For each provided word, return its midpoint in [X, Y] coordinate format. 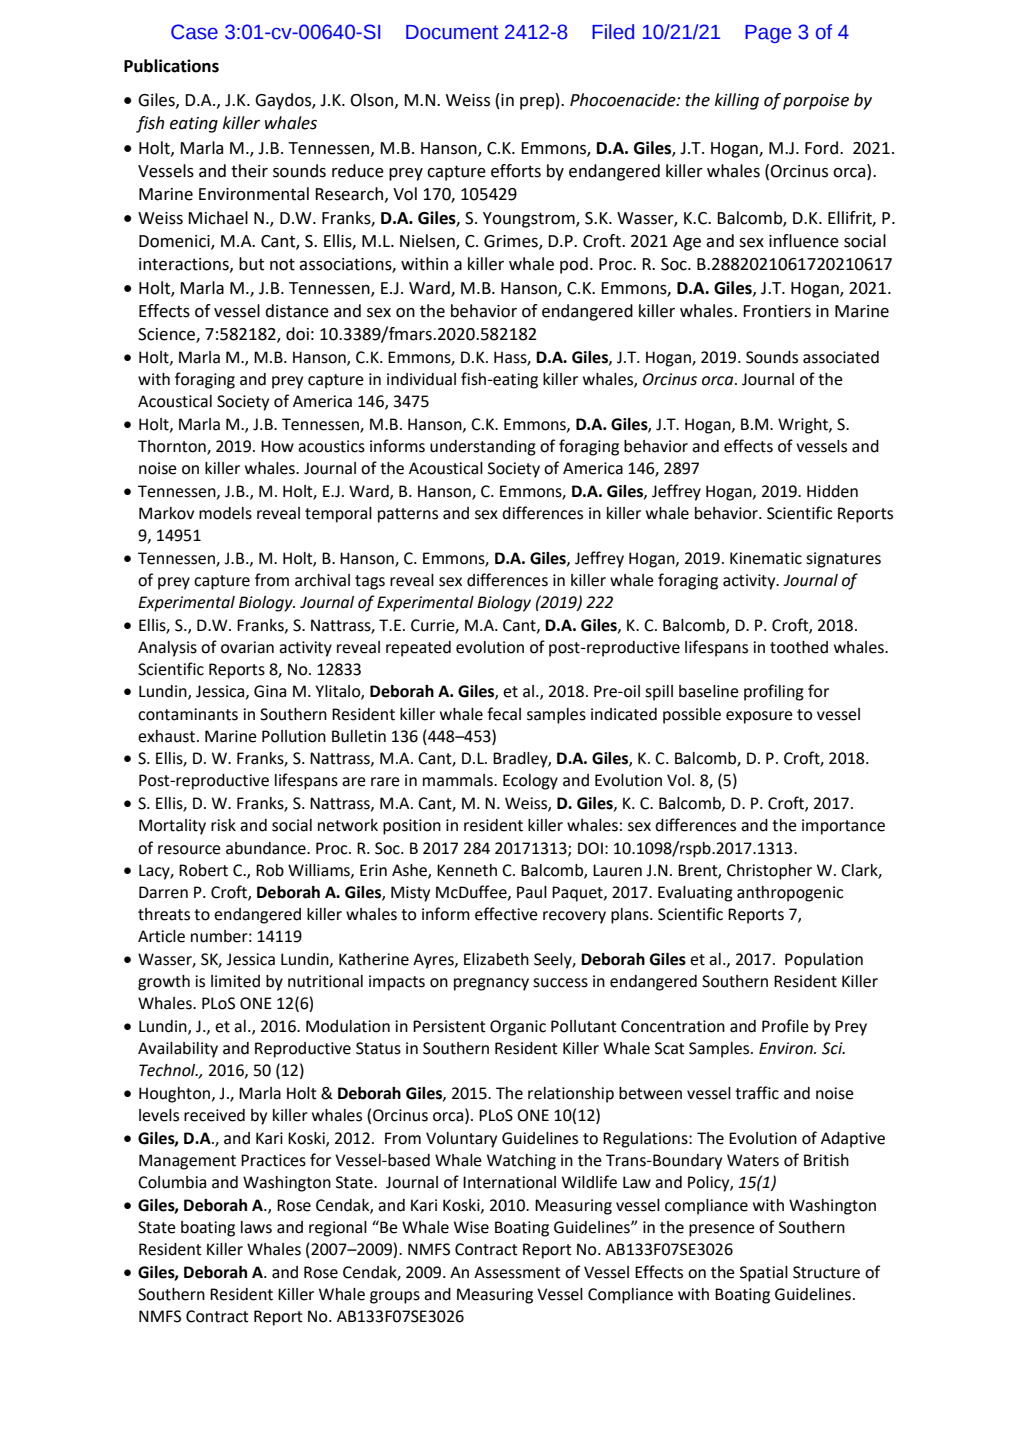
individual [421, 379]
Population [824, 961]
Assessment [517, 1272]
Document [452, 32]
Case [194, 32]
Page [768, 34]
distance [297, 311]
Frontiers [777, 311]
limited [235, 981]
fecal [504, 714]
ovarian [247, 647]
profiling [774, 692]
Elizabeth [496, 959]
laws [256, 1227]
